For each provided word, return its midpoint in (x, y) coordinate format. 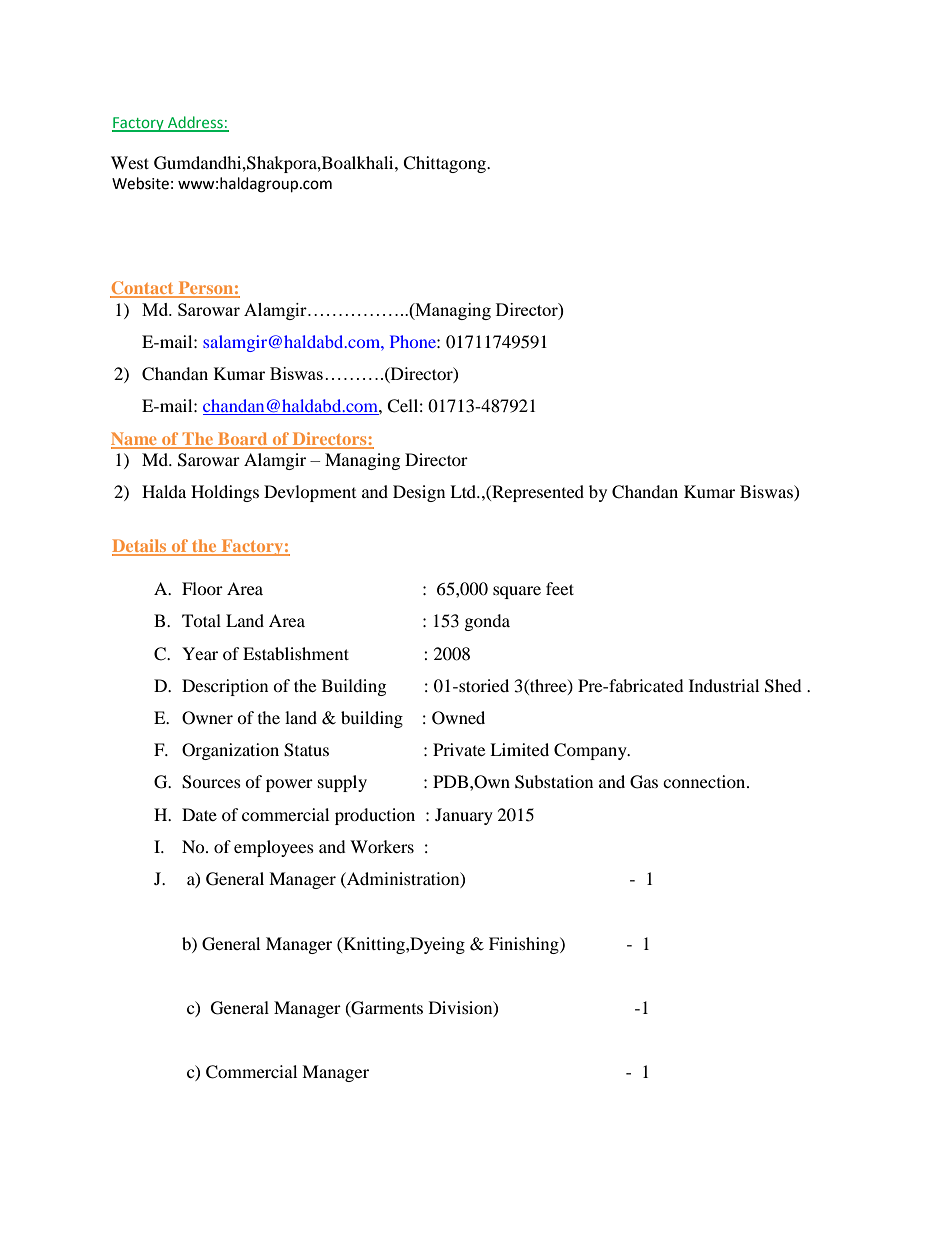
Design (419, 493)
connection (705, 781)
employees (274, 848)
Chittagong (445, 164)
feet (560, 588)
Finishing (525, 945)
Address (195, 123)
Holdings (225, 493)
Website (140, 183)
